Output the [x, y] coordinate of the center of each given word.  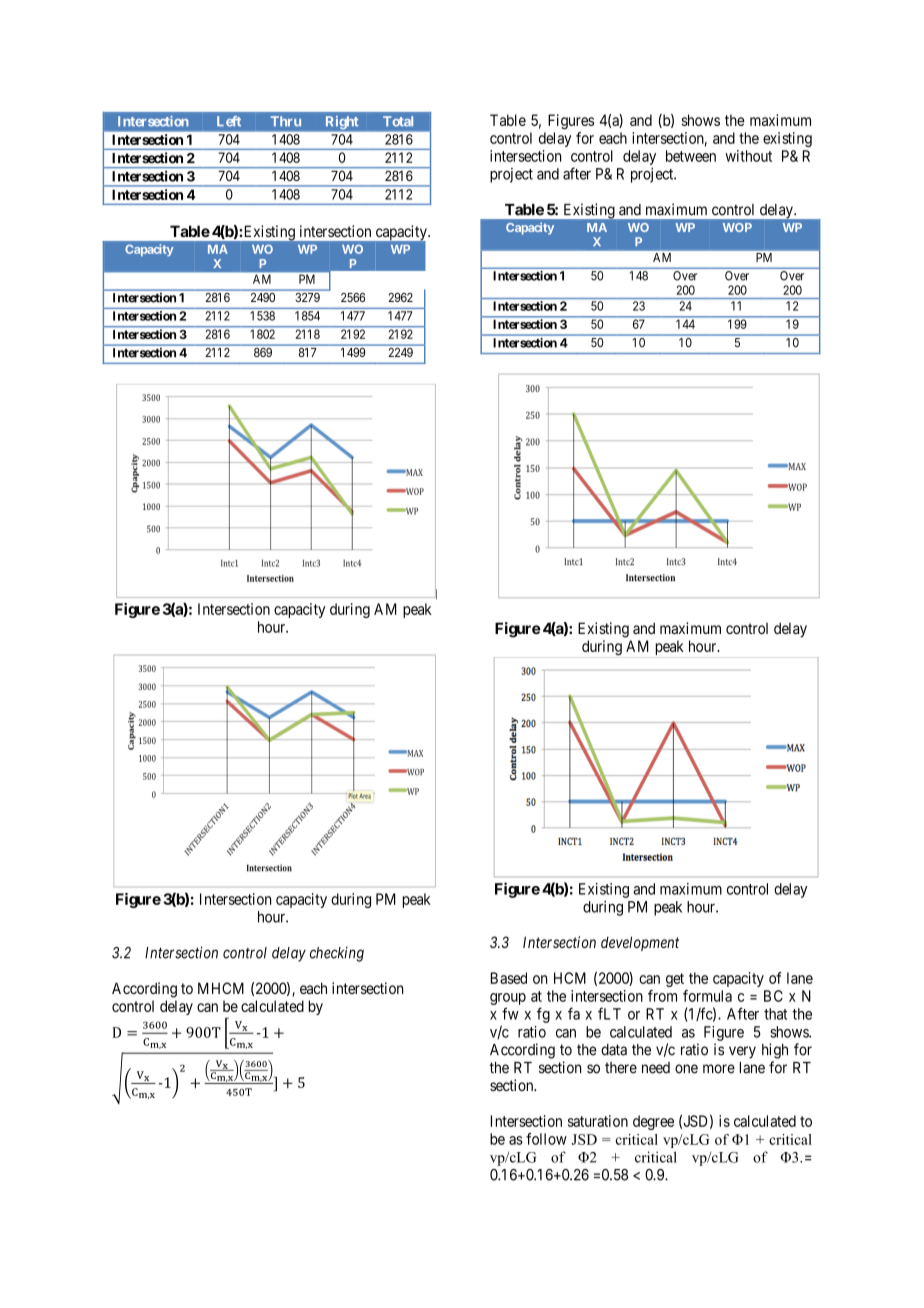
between [691, 156]
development [640, 943]
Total [398, 121]
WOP [737, 227]
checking [337, 954]
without [748, 156]
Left [229, 121]
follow [546, 1139]
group [508, 999]
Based [509, 978]
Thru [286, 121]
